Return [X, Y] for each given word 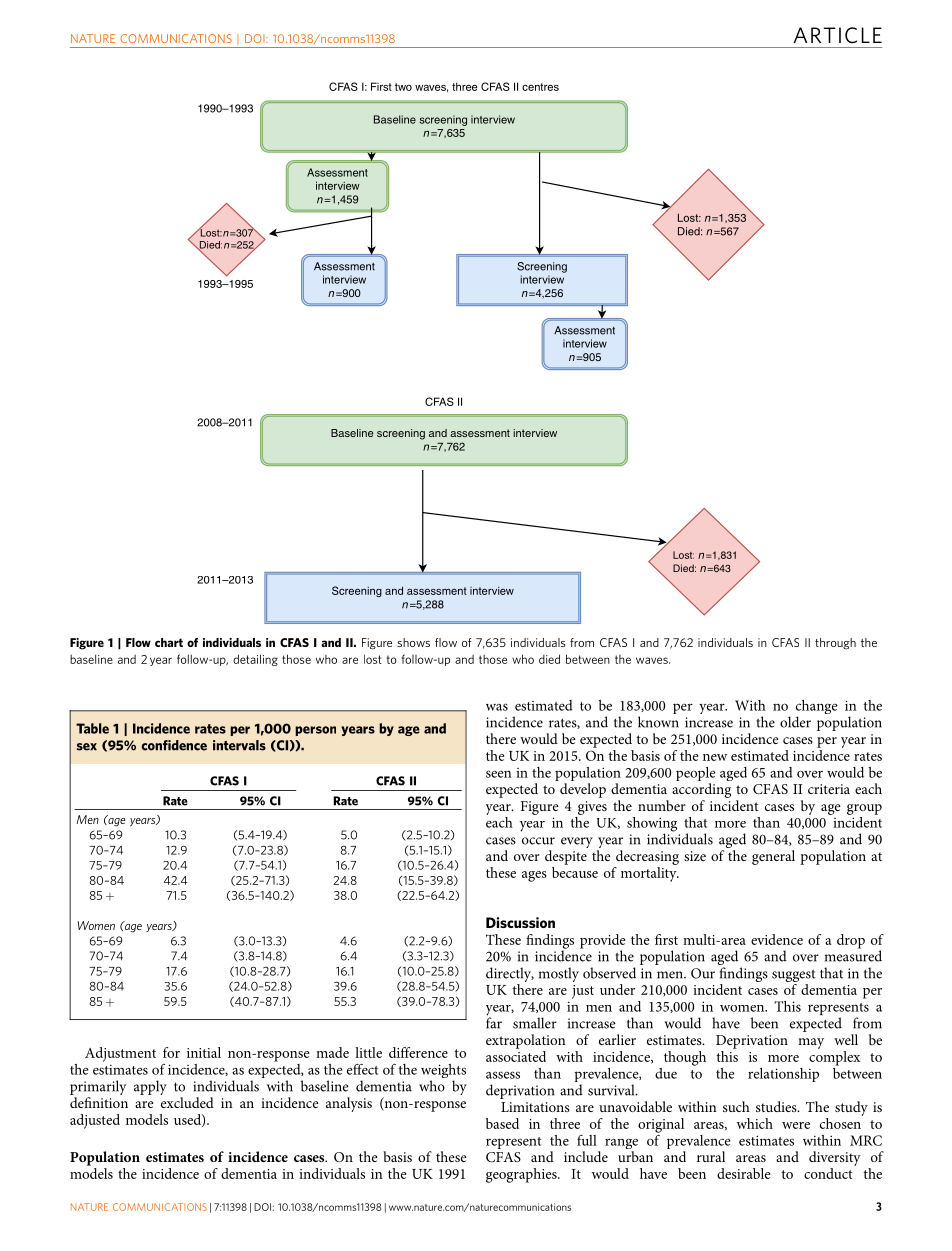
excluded [187, 1102]
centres [540, 87]
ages [534, 876]
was [497, 707]
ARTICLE [838, 35]
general [773, 857]
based [502, 1123]
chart [169, 642]
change [817, 708]
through [835, 644]
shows [413, 642]
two [403, 87]
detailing [255, 660]
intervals [239, 745]
